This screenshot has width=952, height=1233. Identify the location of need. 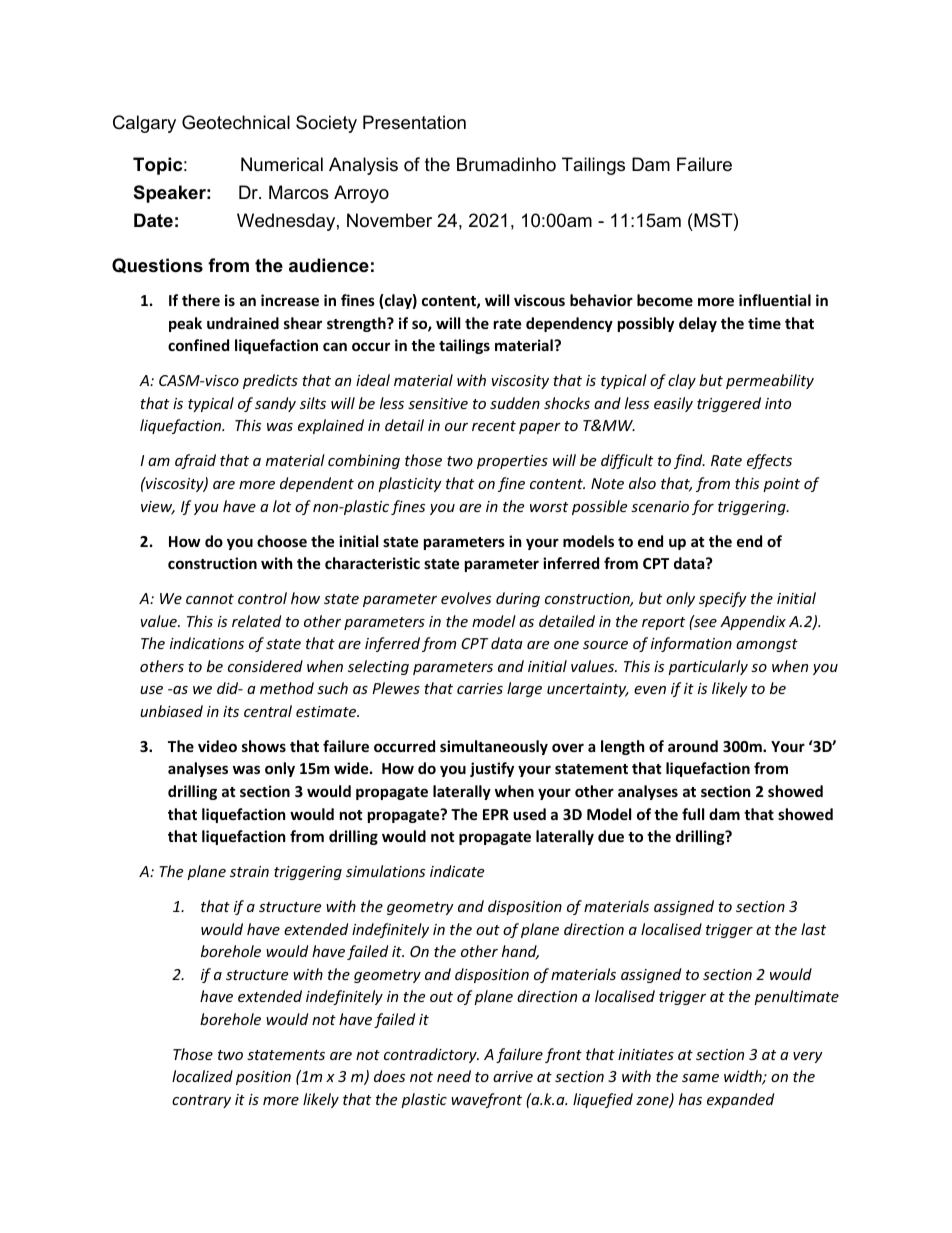
(454, 1076).
